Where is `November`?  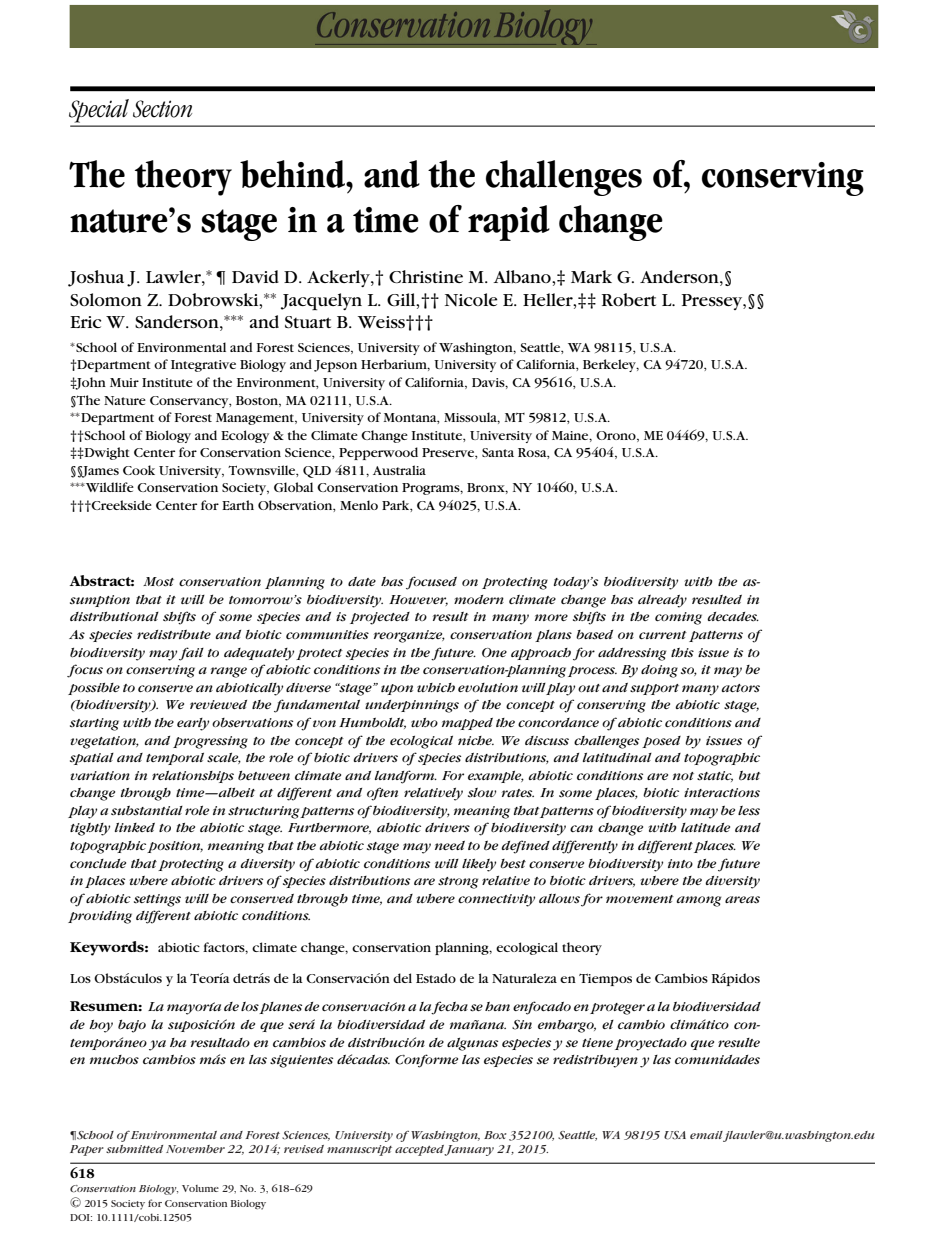 November is located at coordinates (195, 1149).
